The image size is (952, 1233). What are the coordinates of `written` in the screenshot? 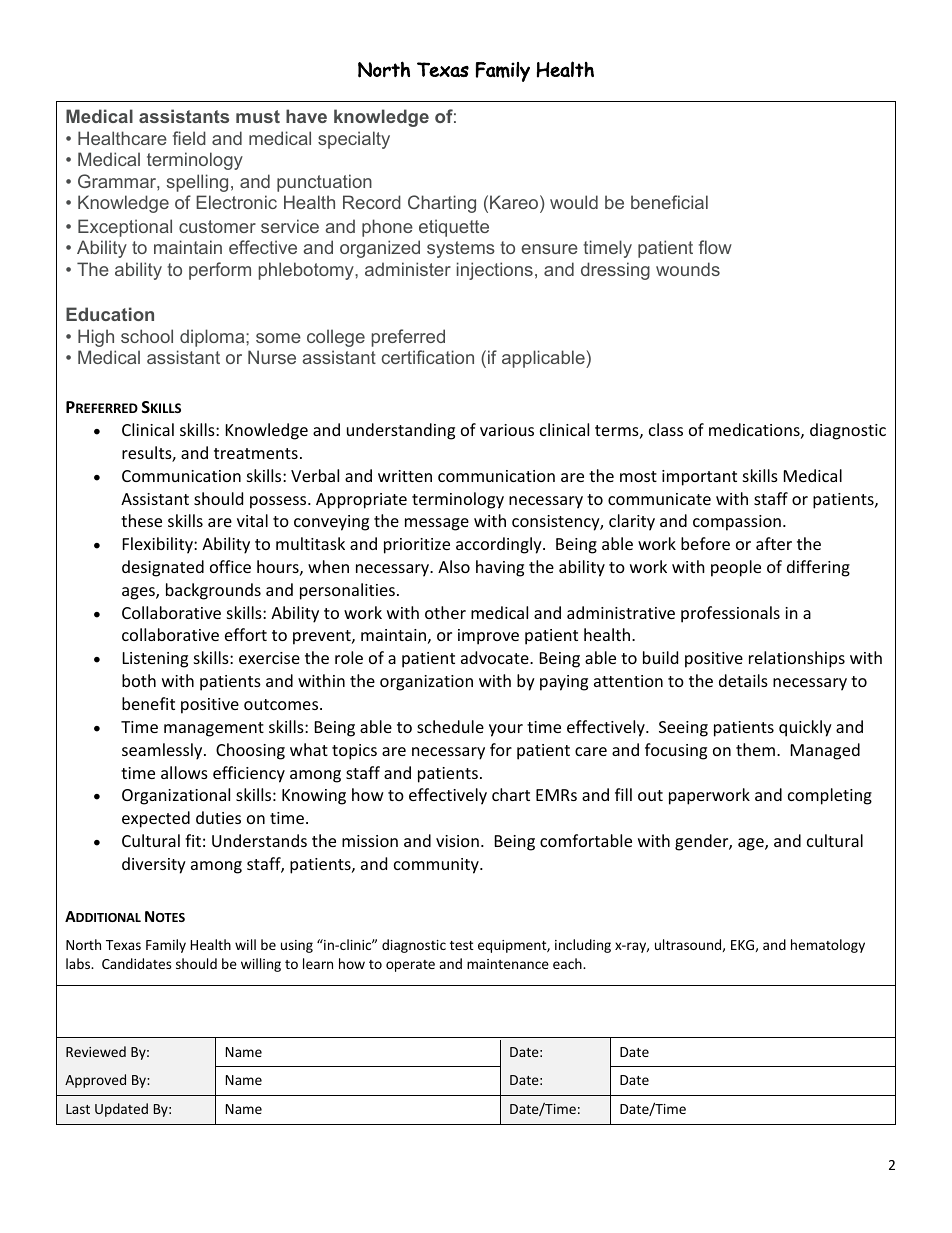 It's located at (405, 476).
